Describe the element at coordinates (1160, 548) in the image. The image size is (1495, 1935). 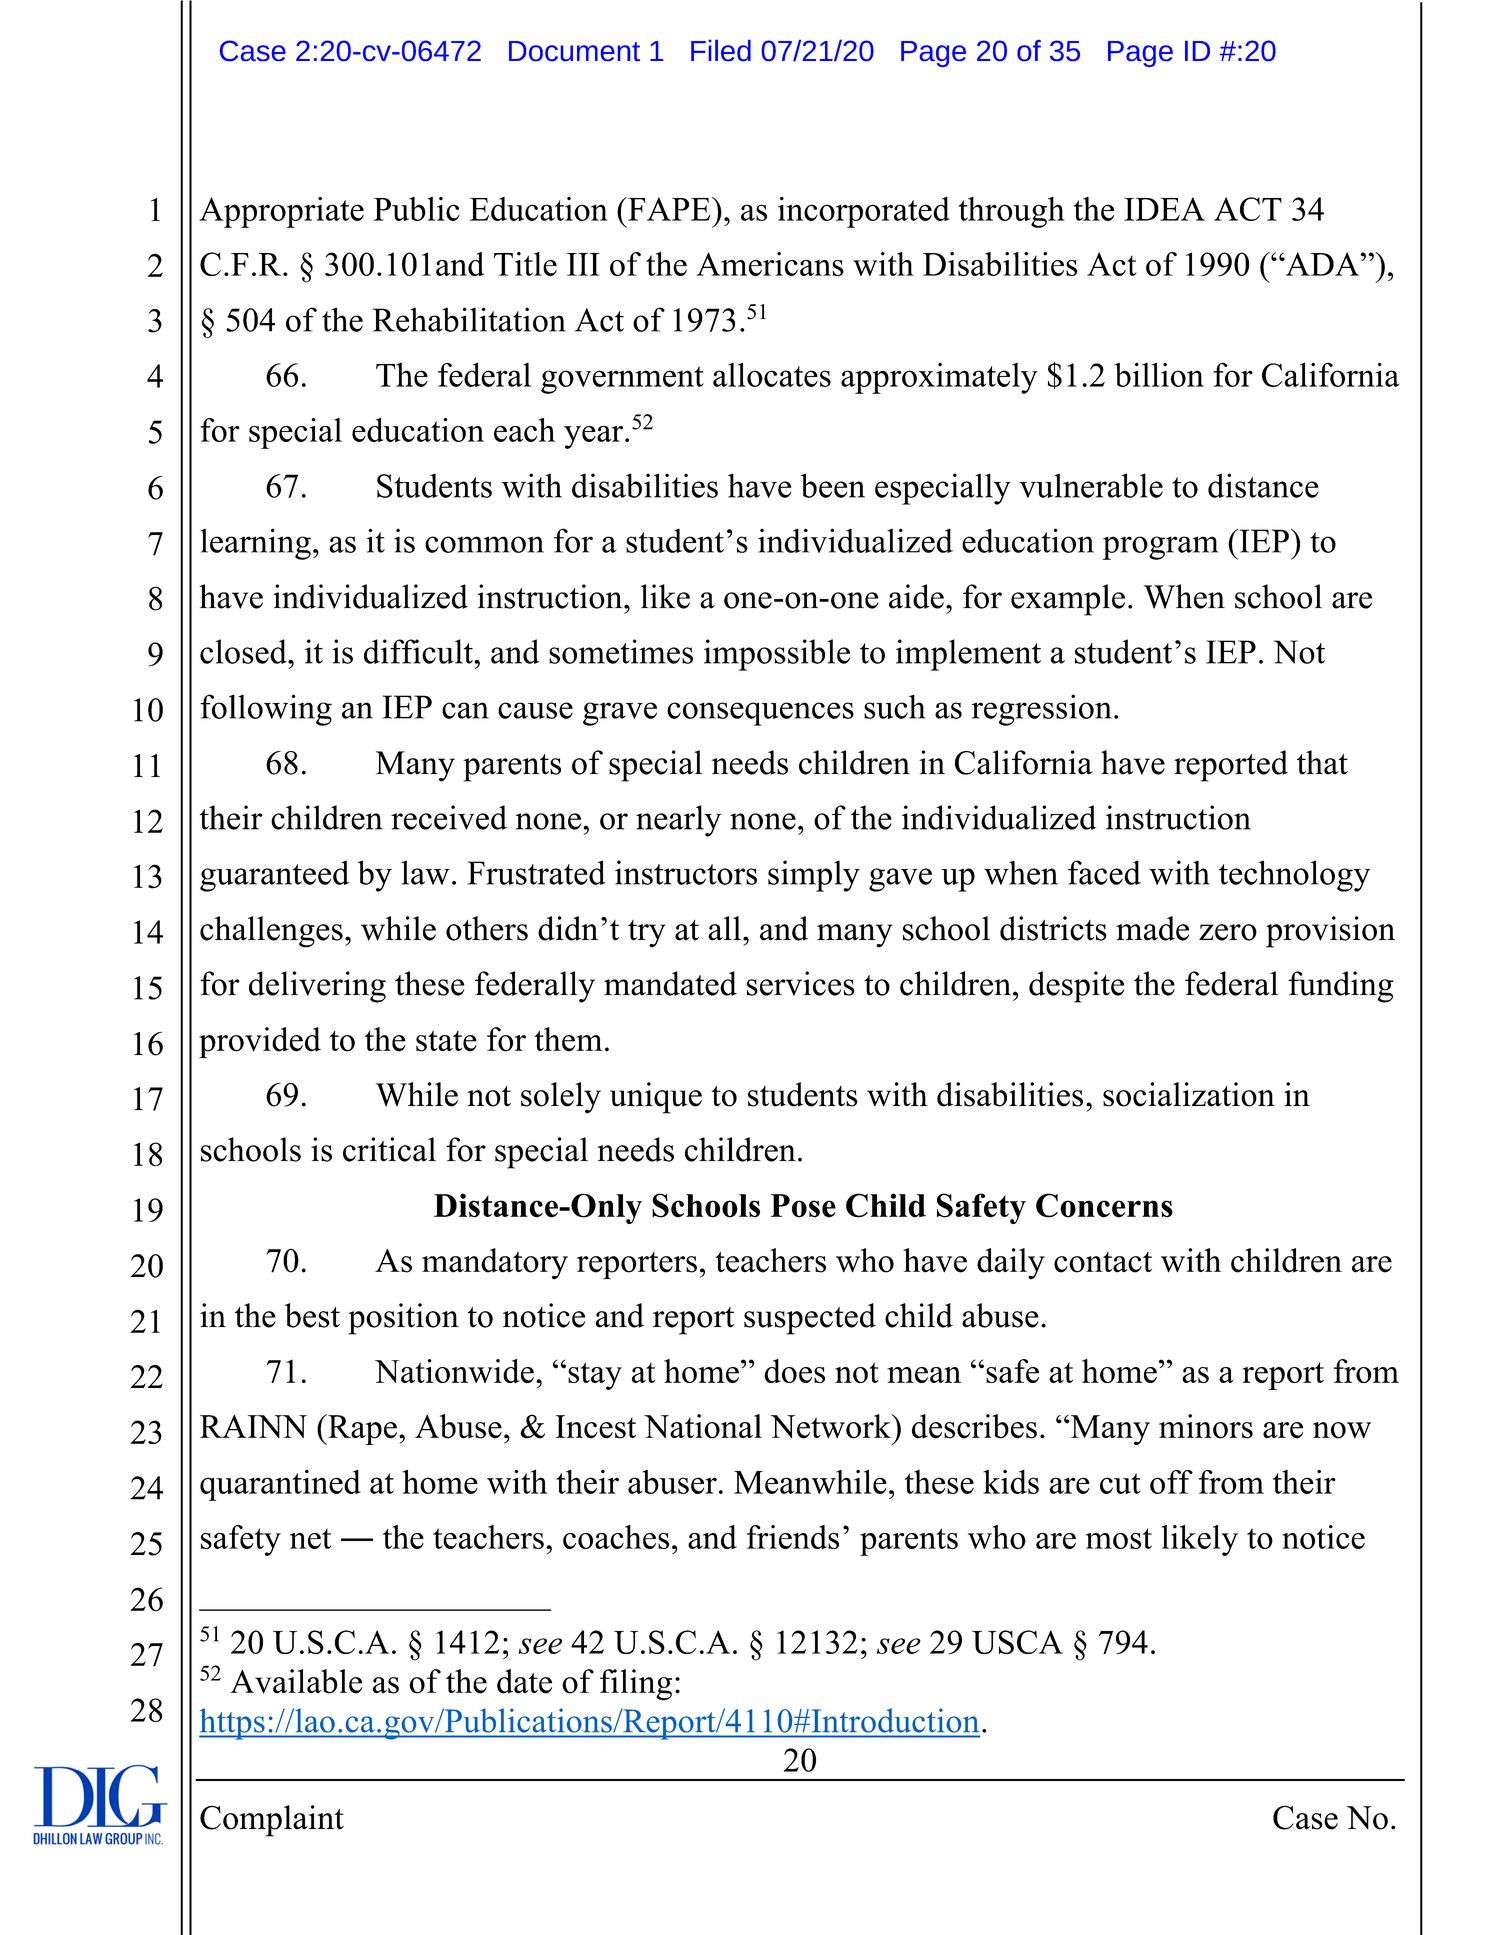
I see `program` at that location.
